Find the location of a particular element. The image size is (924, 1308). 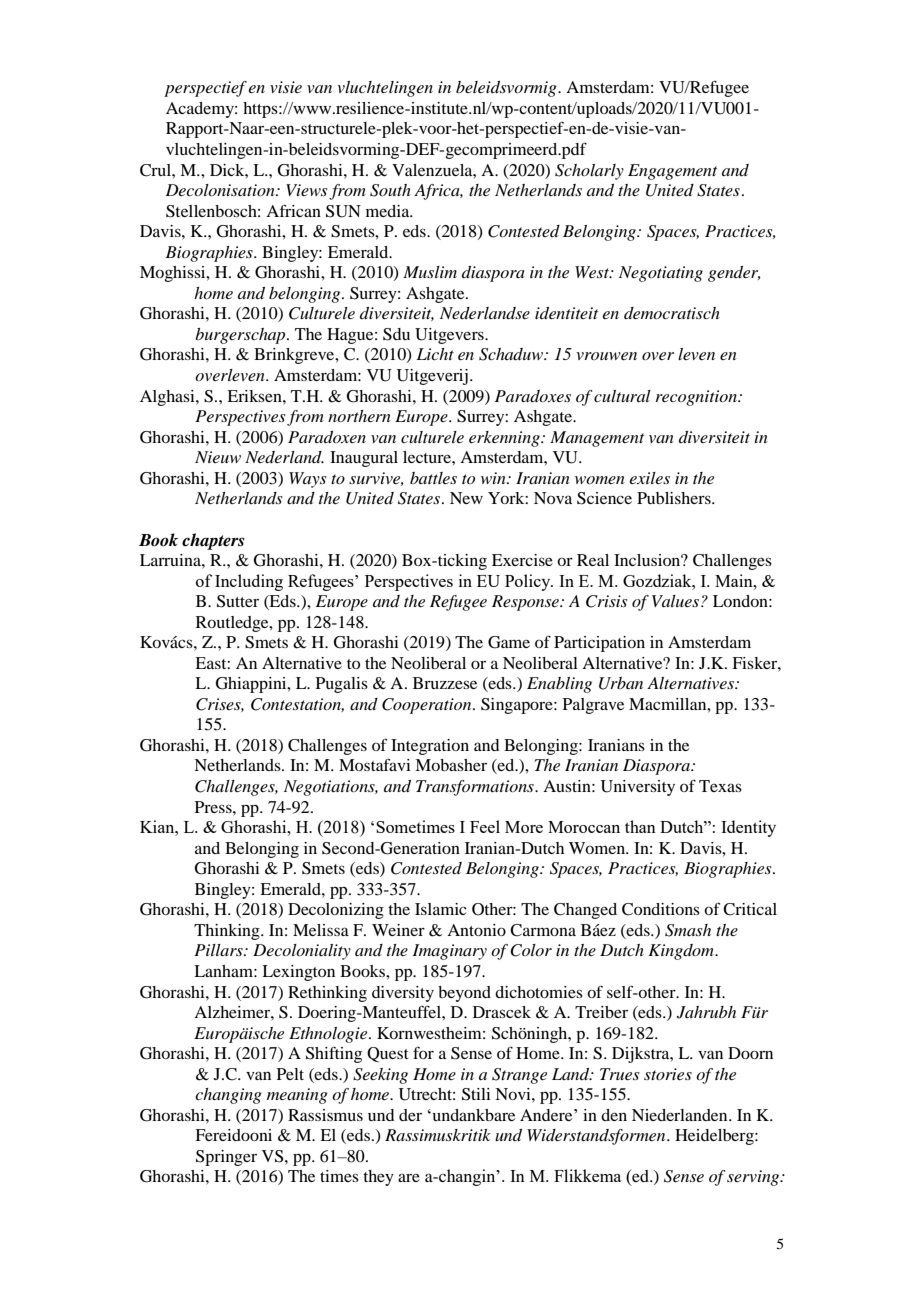

Urban is located at coordinates (621, 683).
